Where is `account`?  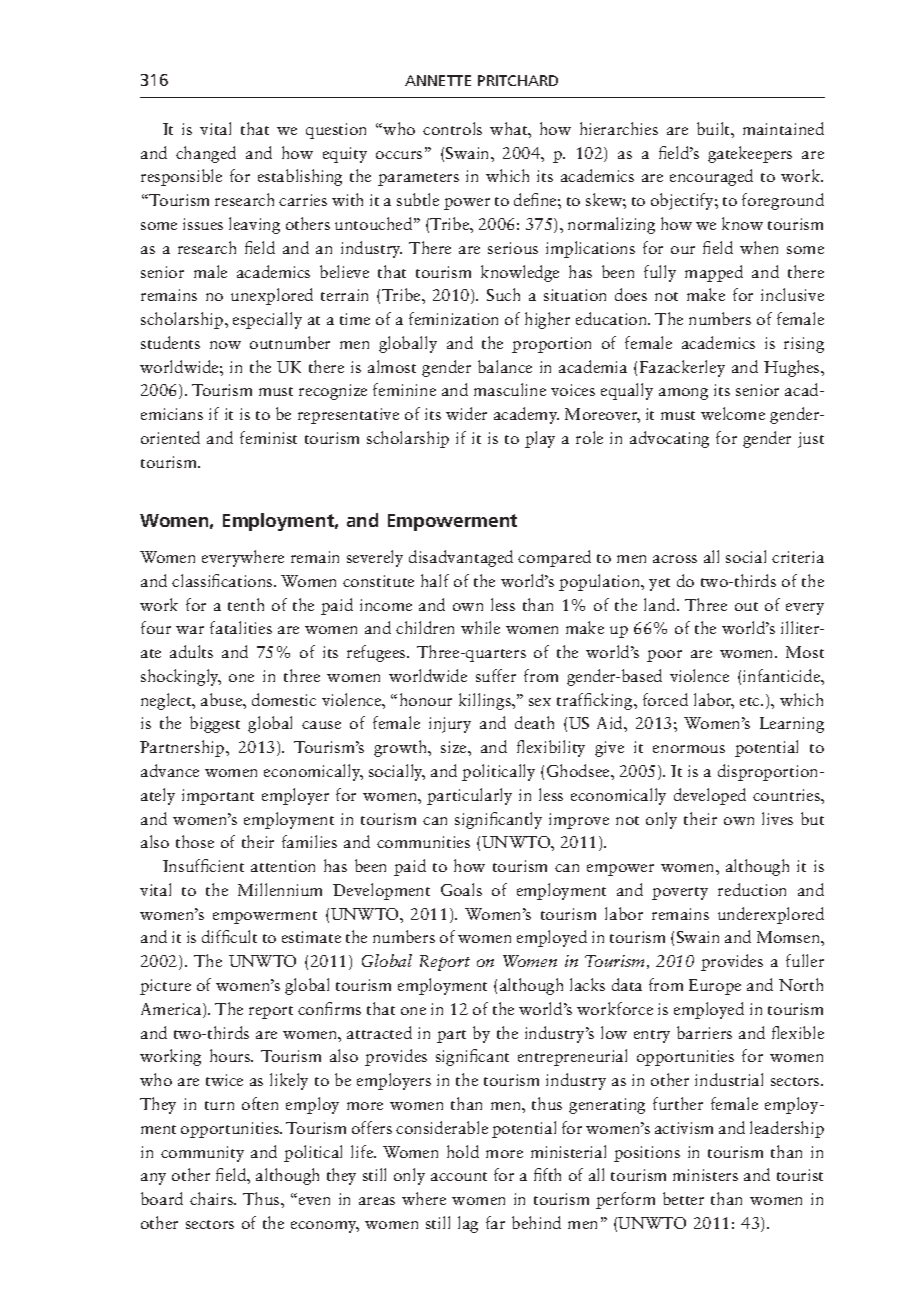
account is located at coordinates (459, 1176).
